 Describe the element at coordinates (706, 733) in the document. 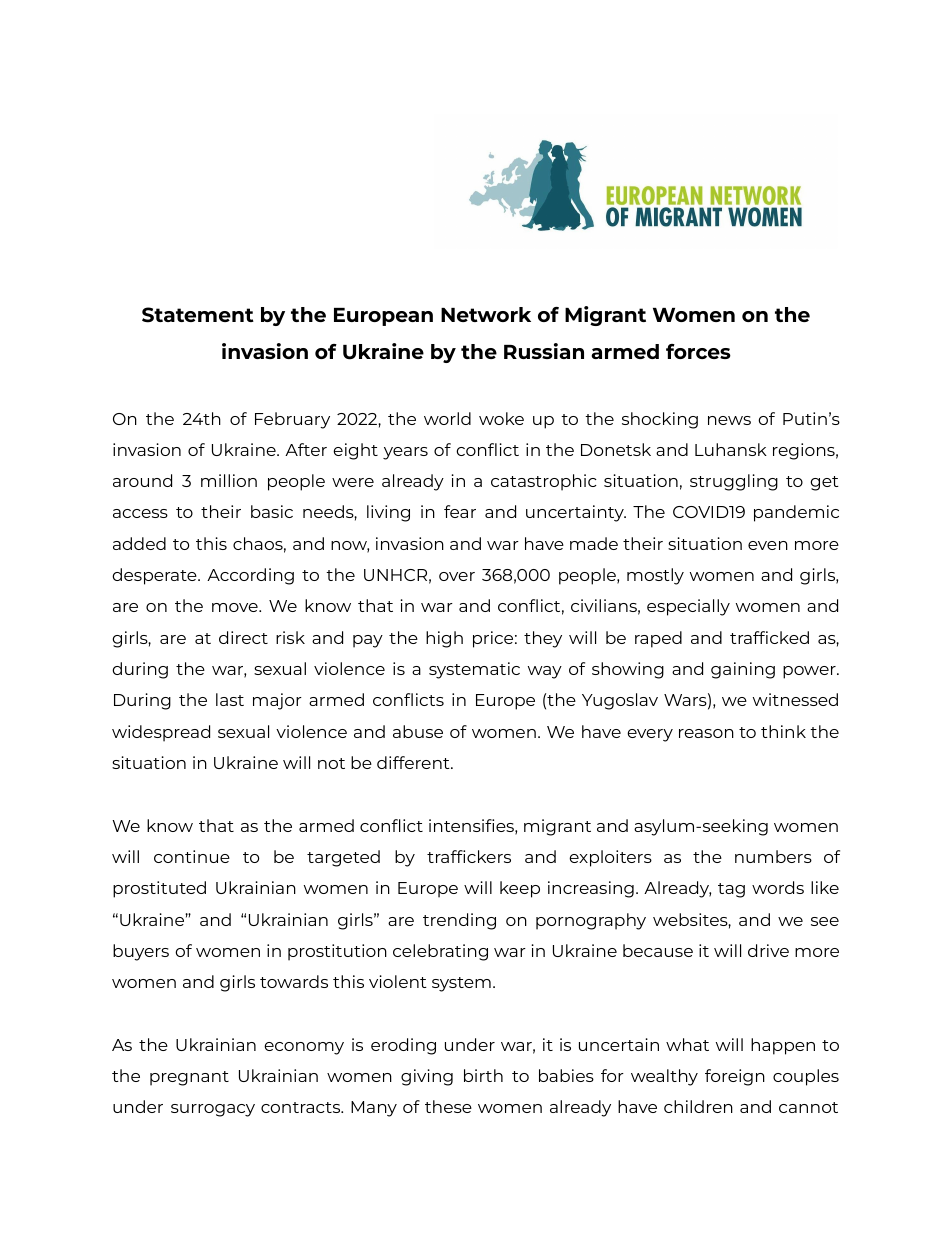

I see `reason` at that location.
